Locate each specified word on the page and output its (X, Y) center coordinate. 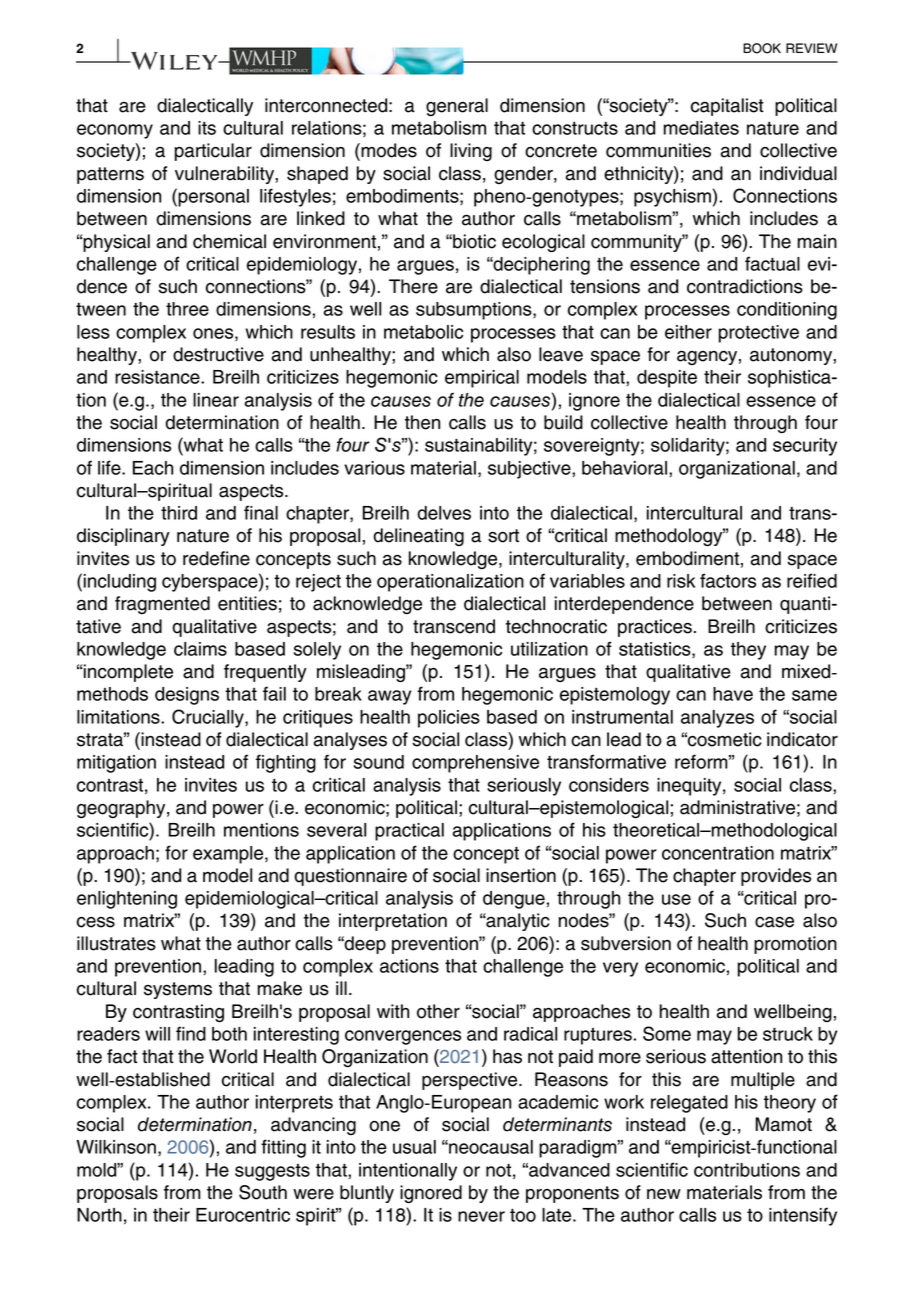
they (748, 651)
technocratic (556, 626)
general (457, 107)
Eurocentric (243, 1215)
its (207, 128)
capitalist (727, 107)
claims (200, 649)
